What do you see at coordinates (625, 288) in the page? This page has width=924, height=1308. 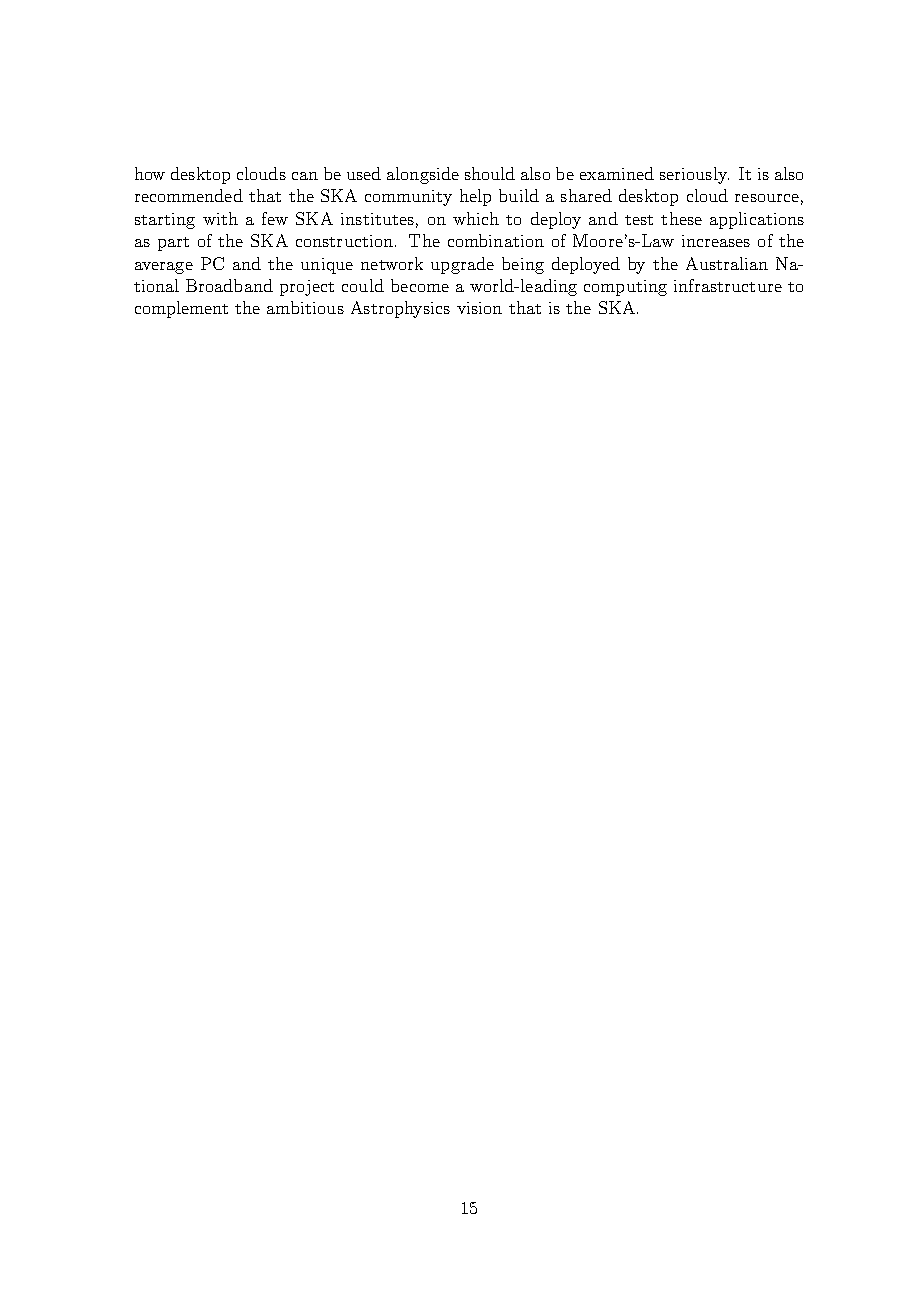 I see `computing` at bounding box center [625, 288].
